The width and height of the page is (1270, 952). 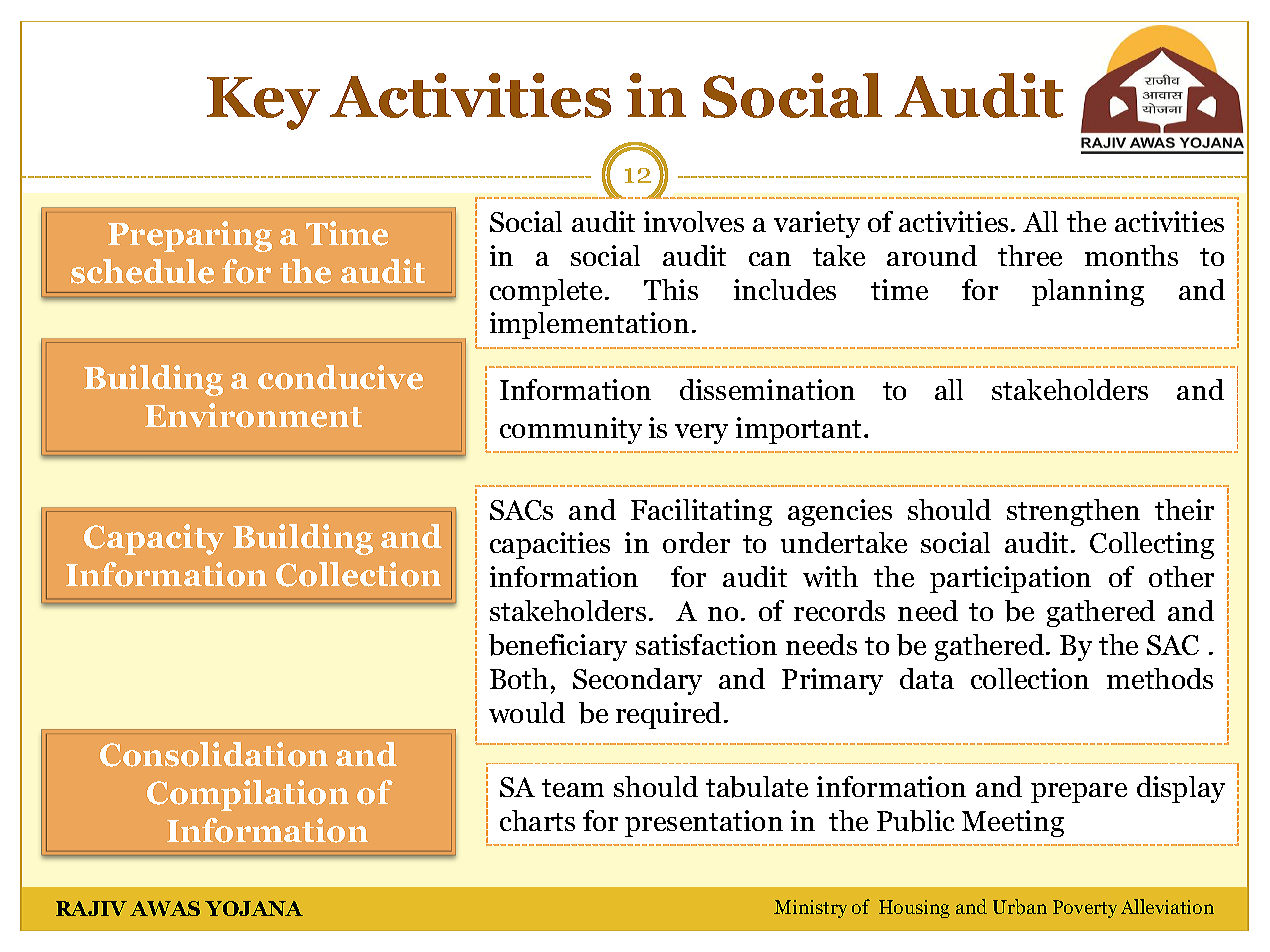 I want to click on implementation, so click(x=589, y=325).
